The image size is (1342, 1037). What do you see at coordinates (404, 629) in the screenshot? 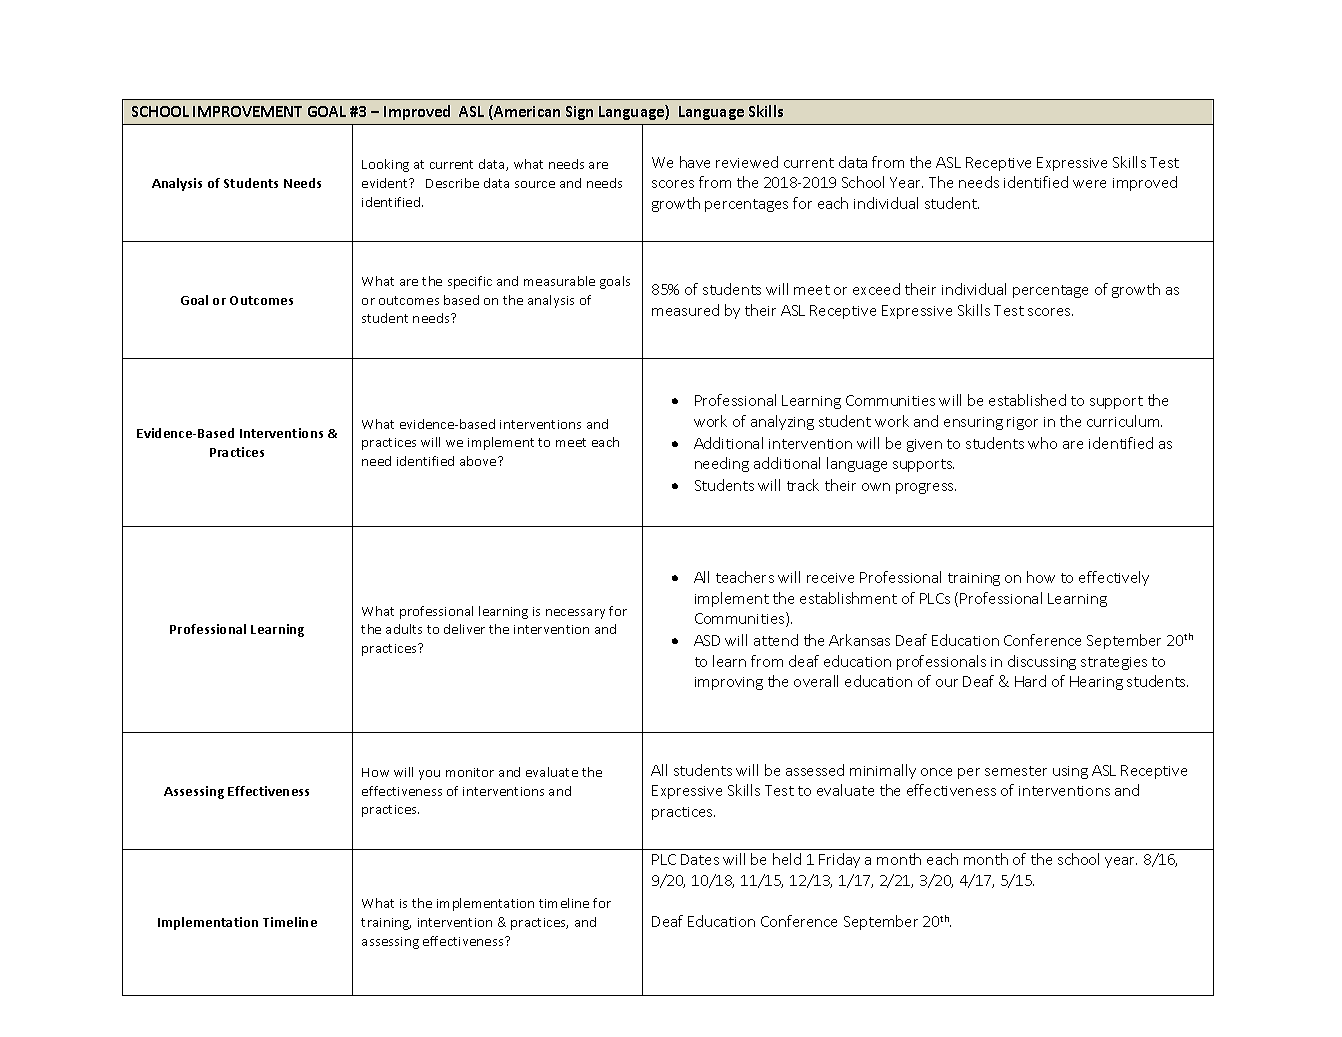
I see `adults` at bounding box center [404, 629].
